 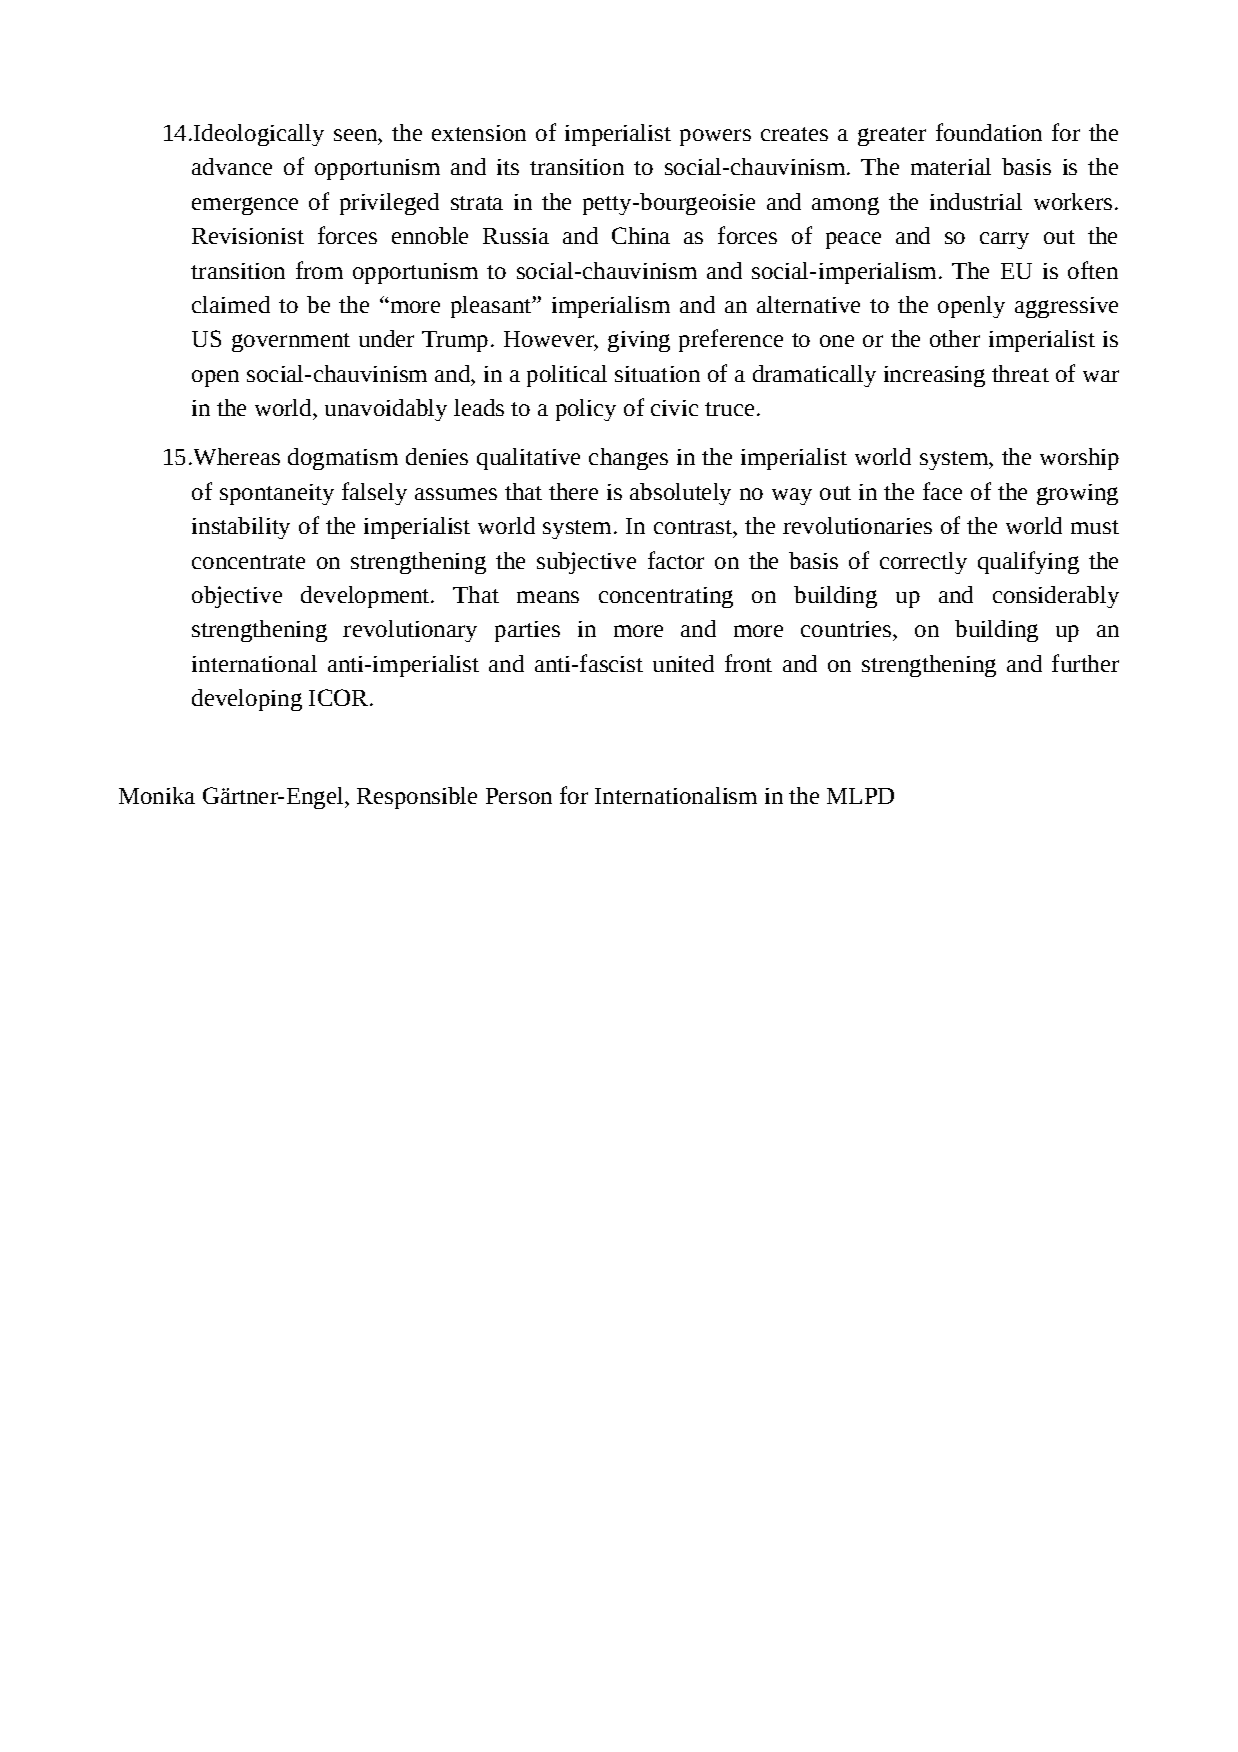 What do you see at coordinates (232, 166) in the document?
I see `advance` at bounding box center [232, 166].
